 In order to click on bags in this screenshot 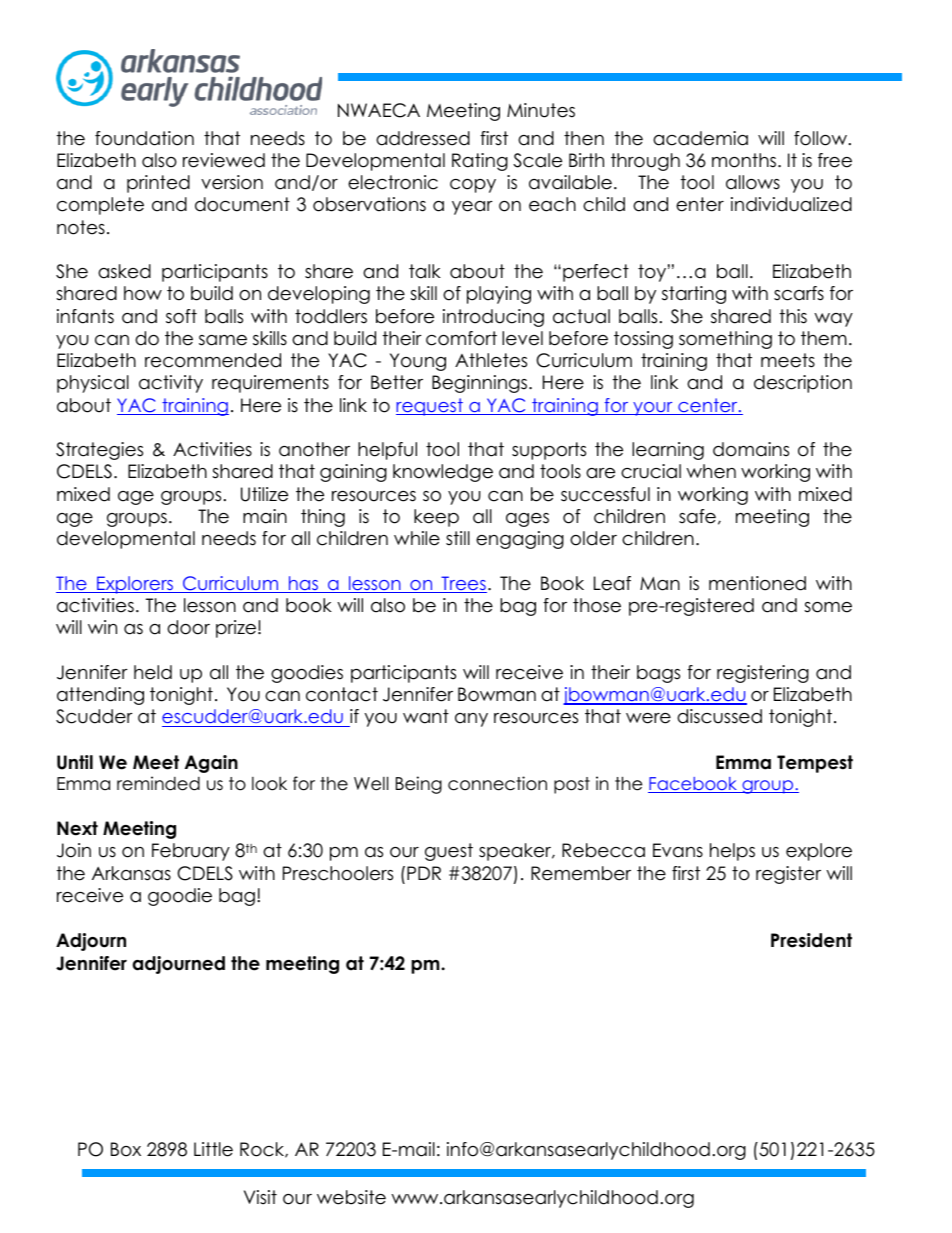, I will do `click(658, 674)`.
